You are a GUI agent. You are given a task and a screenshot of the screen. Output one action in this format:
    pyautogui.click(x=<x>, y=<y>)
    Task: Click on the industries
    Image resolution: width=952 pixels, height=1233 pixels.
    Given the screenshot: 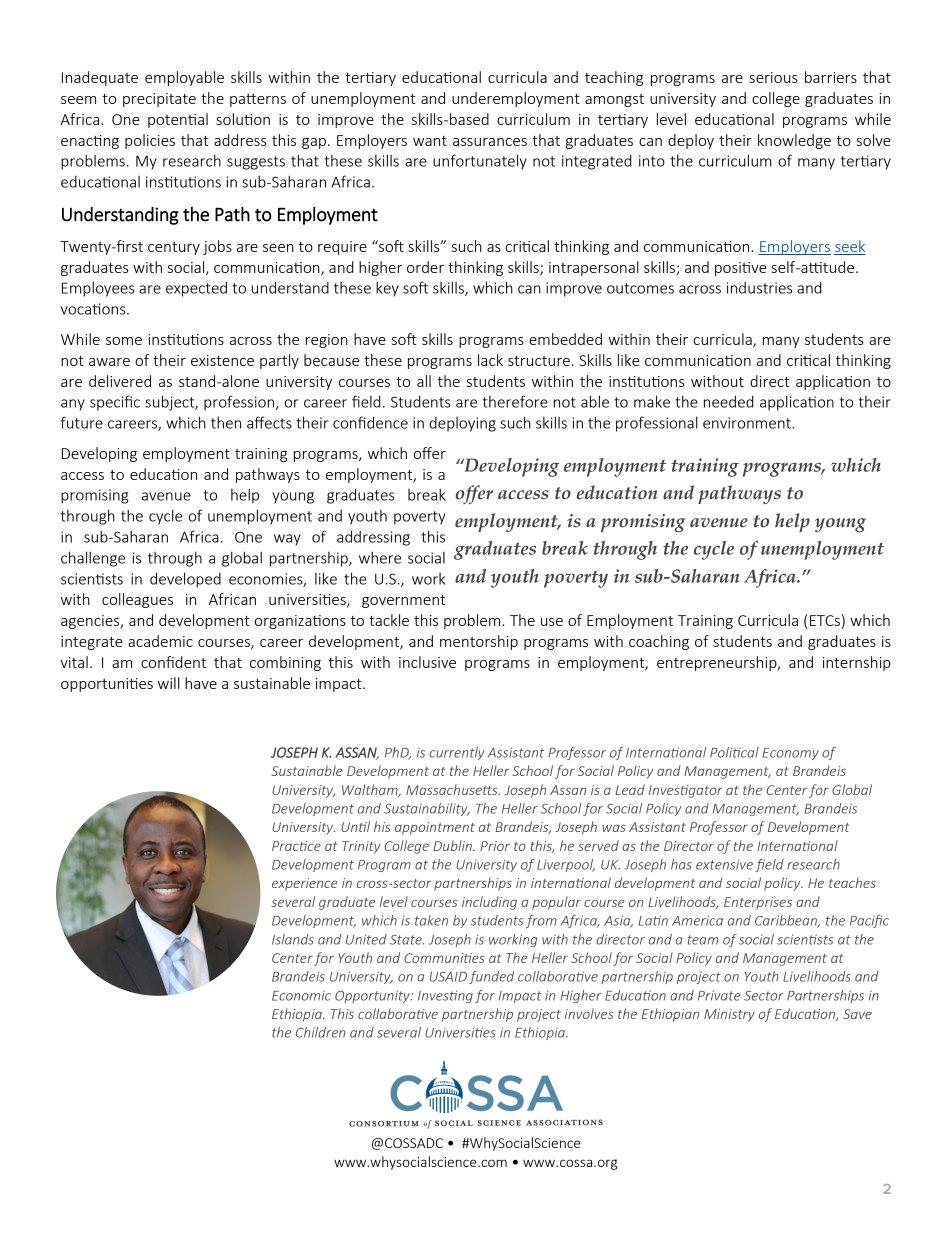 What is the action you would take?
    pyautogui.click(x=759, y=287)
